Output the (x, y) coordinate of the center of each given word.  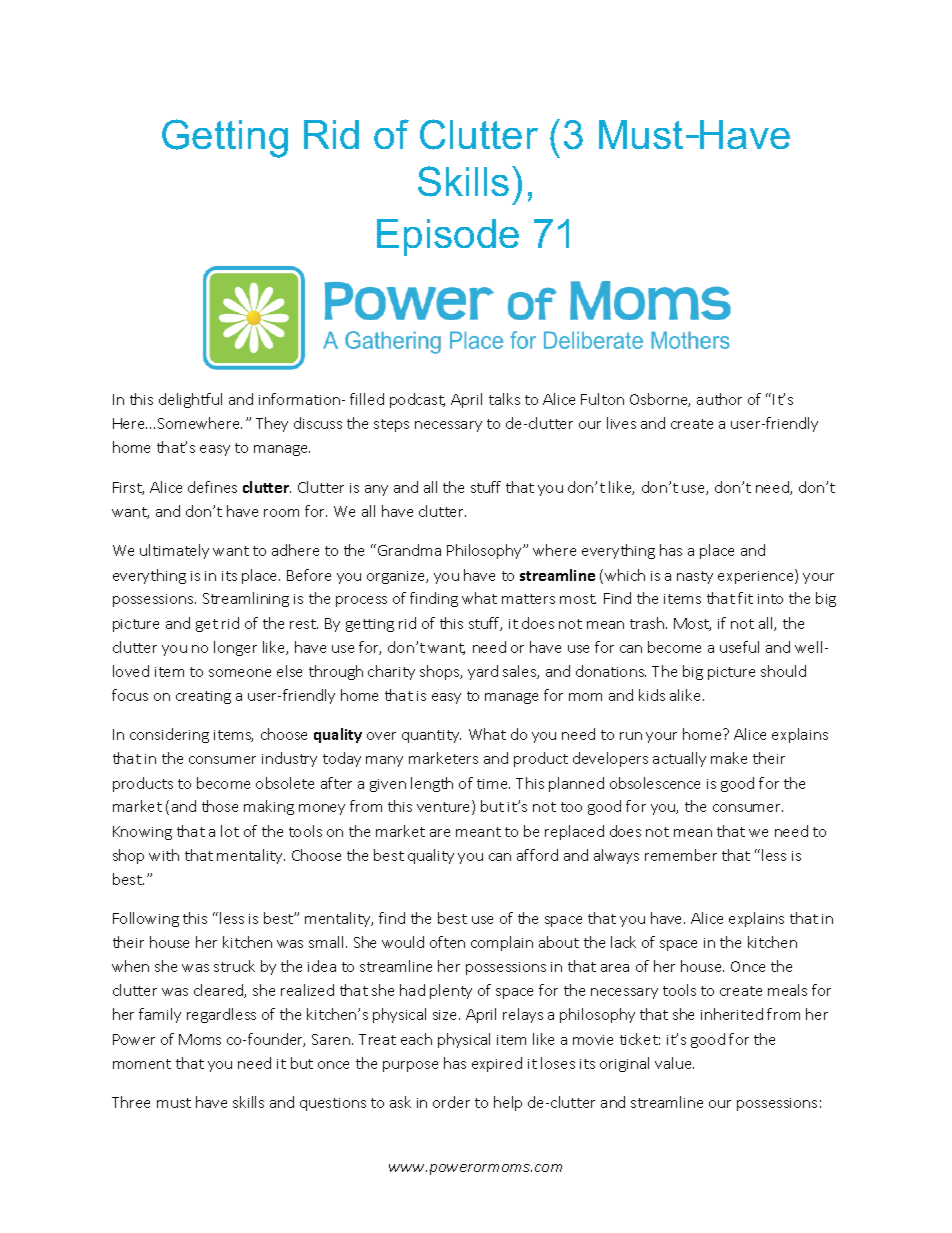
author (719, 399)
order (451, 1102)
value (674, 1063)
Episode (448, 237)
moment (142, 1064)
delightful (190, 400)
